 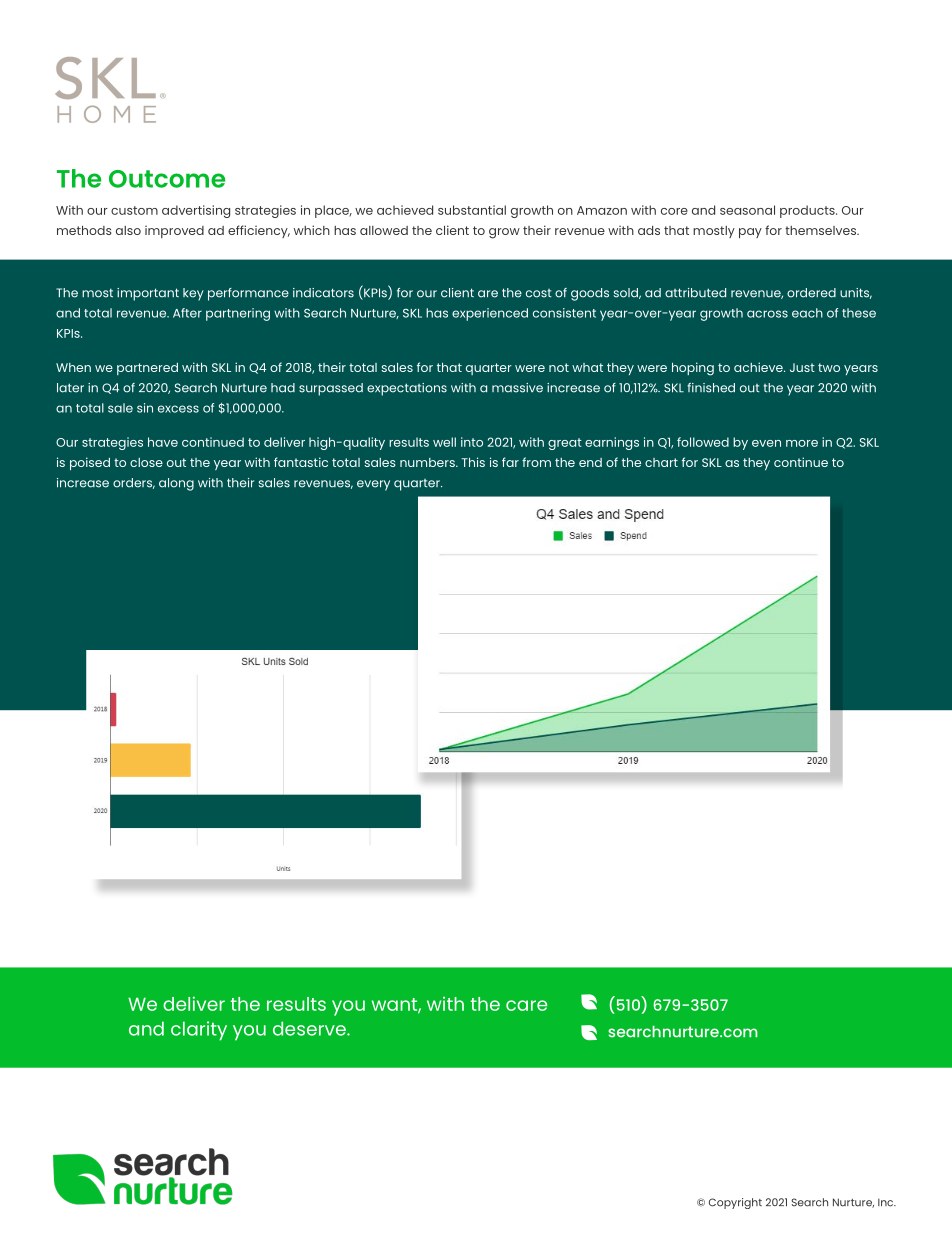 I want to click on clarity, so click(x=199, y=1031).
